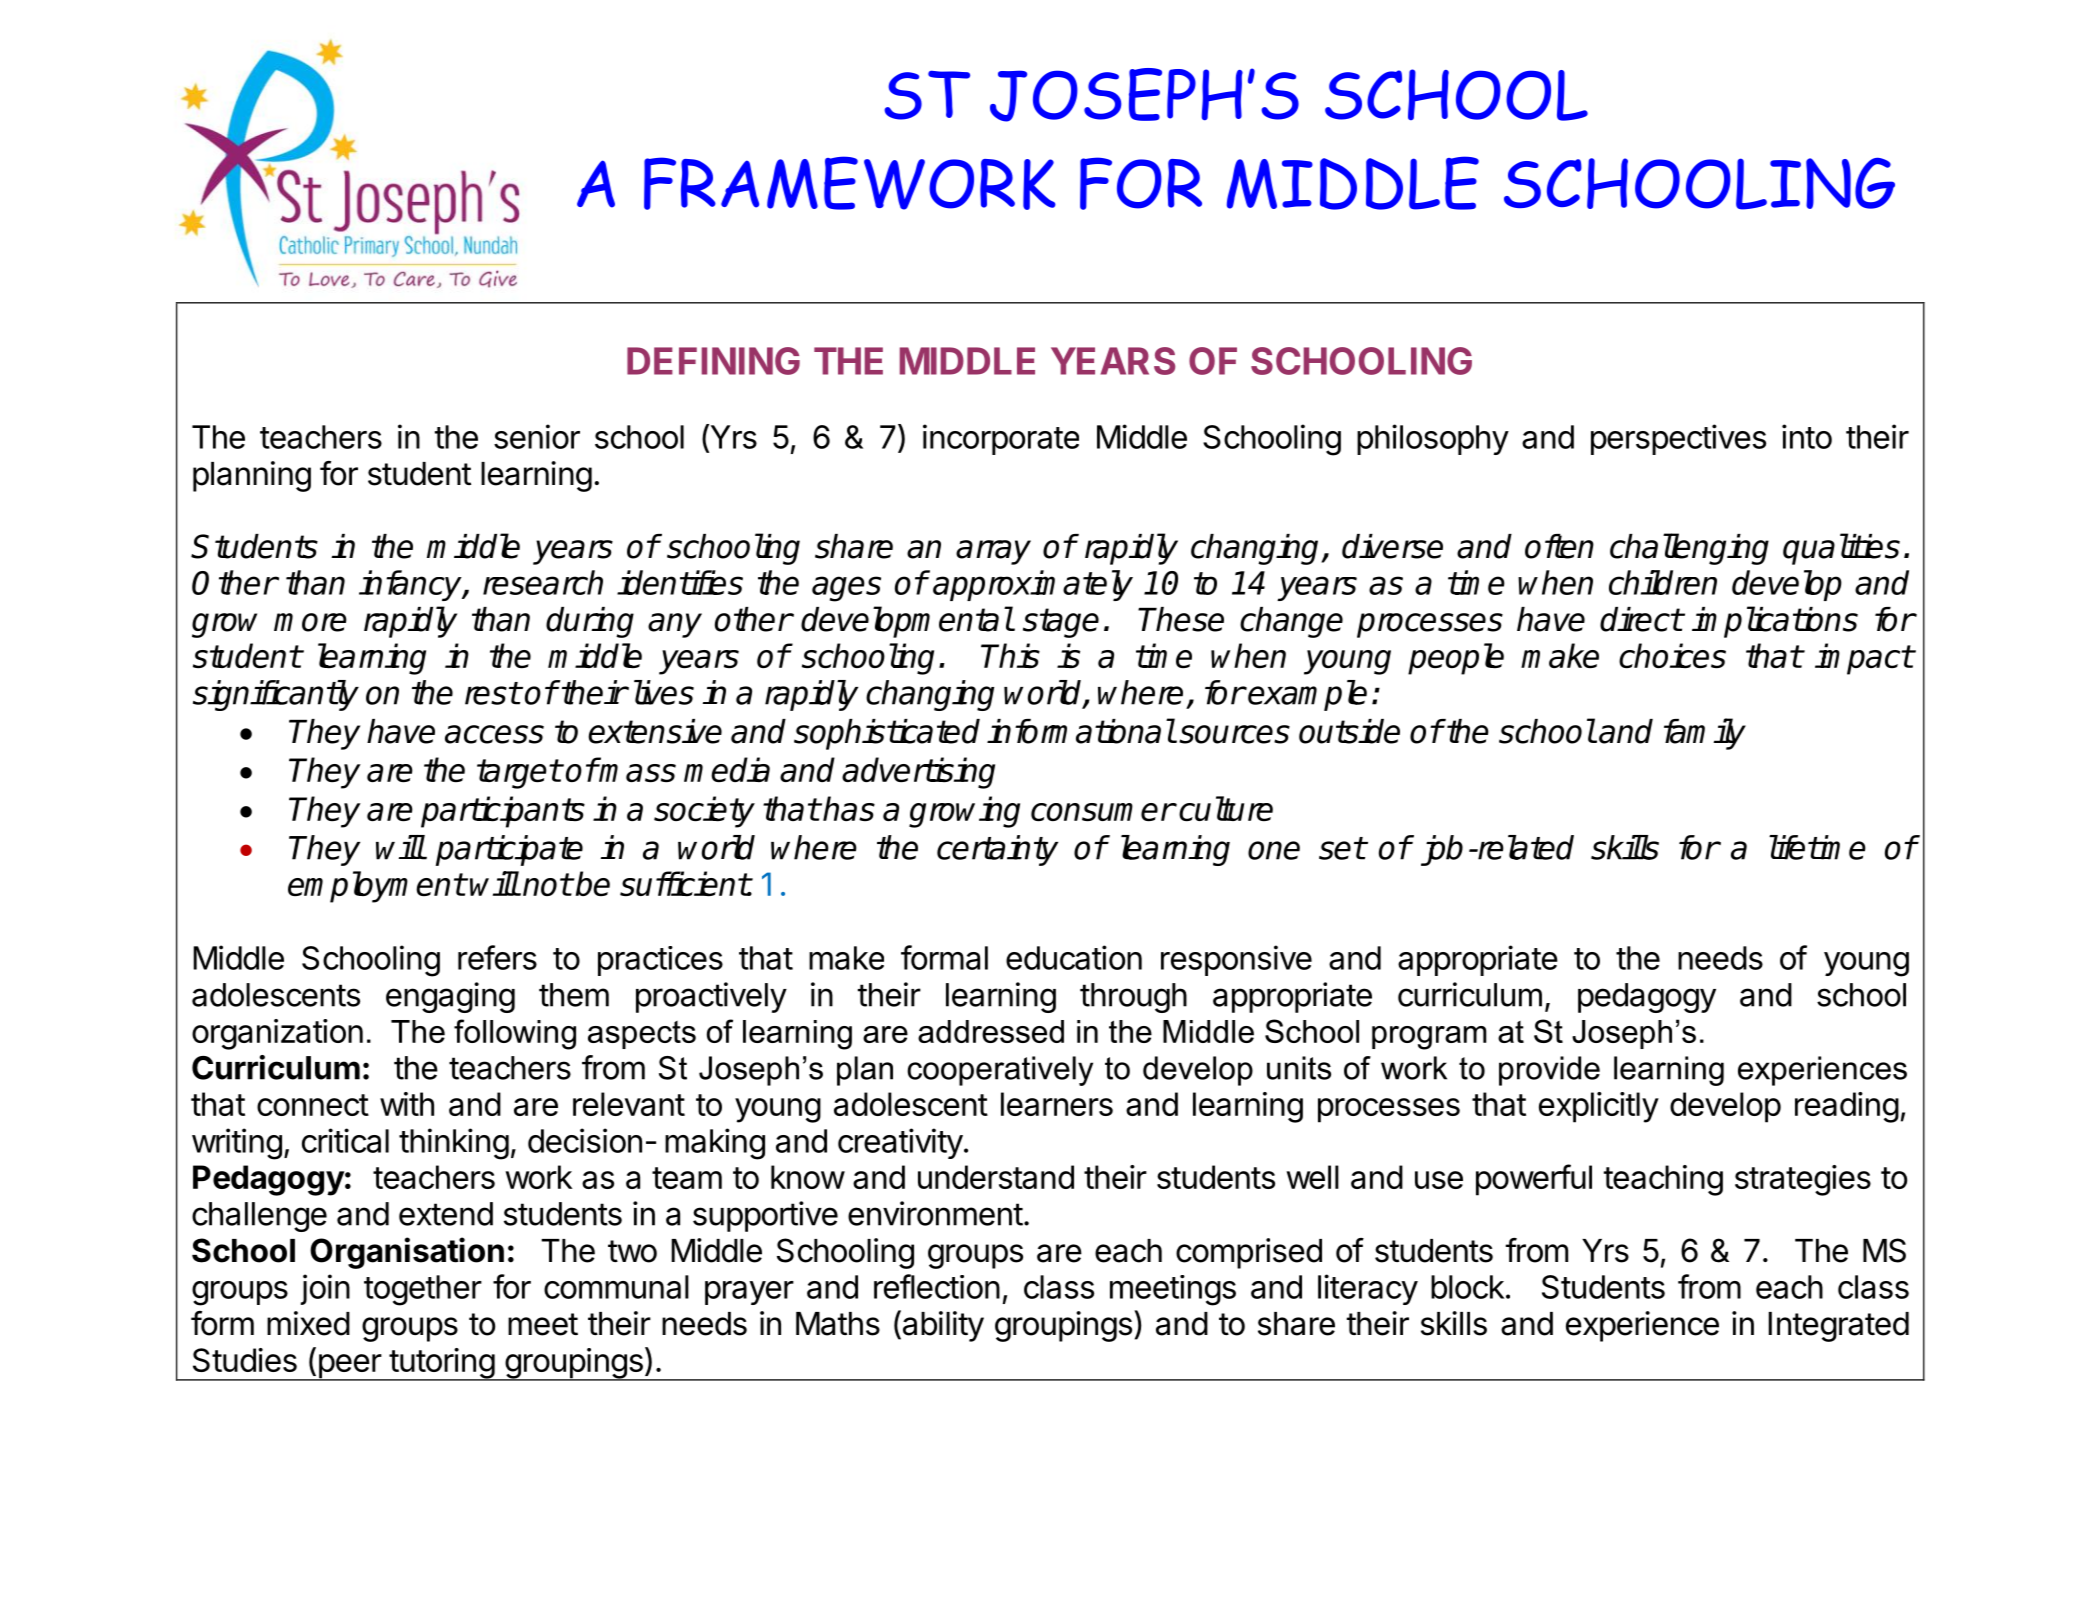 The image size is (2100, 1622). What do you see at coordinates (1001, 439) in the document?
I see `incorporate` at bounding box center [1001, 439].
